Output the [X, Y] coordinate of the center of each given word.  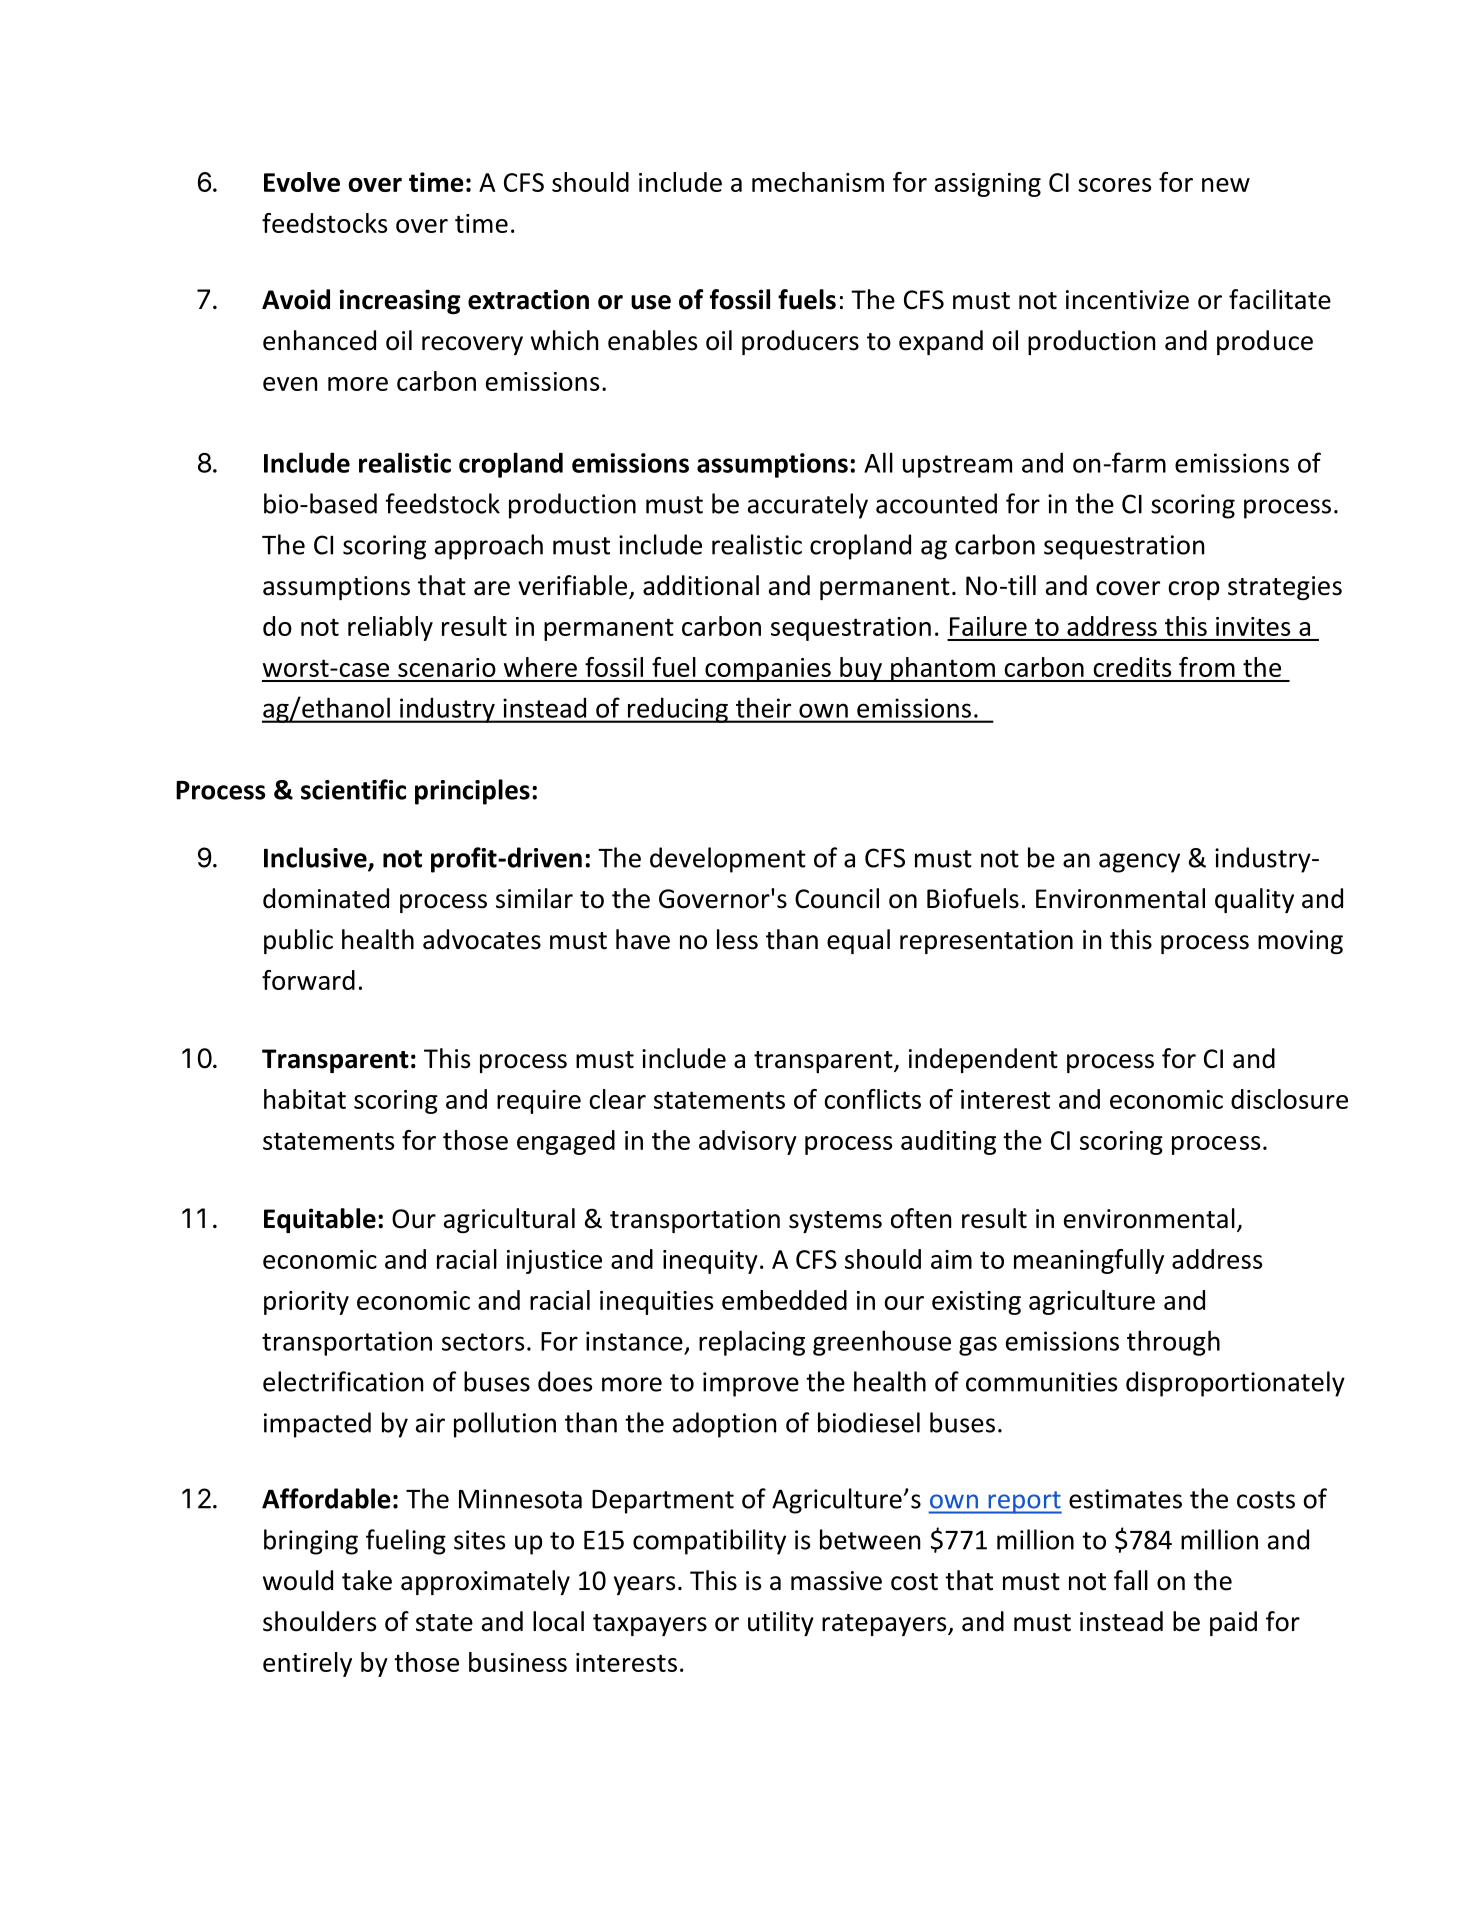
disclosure [1289, 1099]
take [367, 1580]
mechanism [818, 182]
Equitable [320, 1220]
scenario [447, 667]
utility [781, 1623]
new [1226, 185]
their [763, 708]
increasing [400, 301]
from [1207, 667]
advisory [748, 1142]
